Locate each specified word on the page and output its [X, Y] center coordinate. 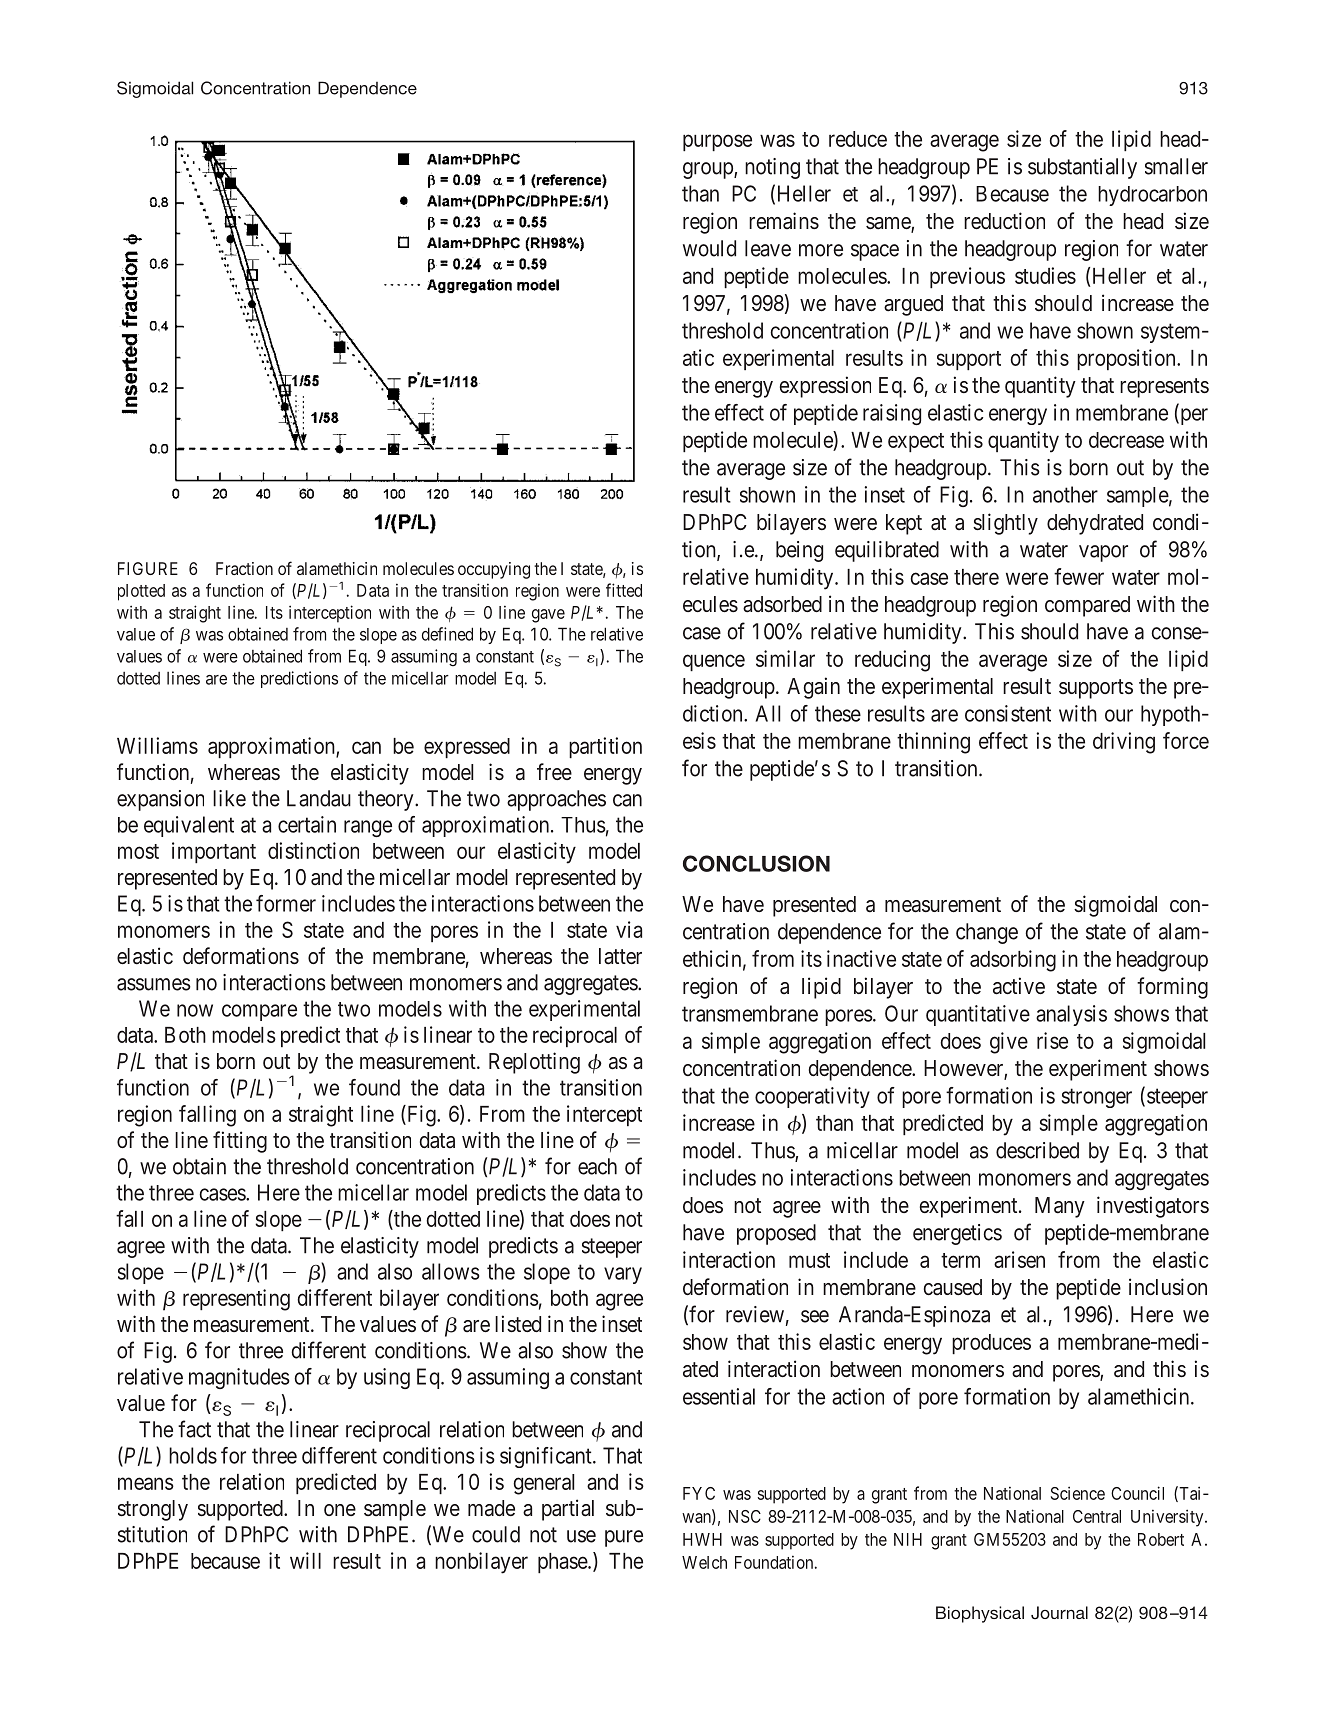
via [629, 929]
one [340, 1510]
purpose [717, 142]
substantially [1082, 168]
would [709, 248]
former [286, 903]
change [987, 933]
